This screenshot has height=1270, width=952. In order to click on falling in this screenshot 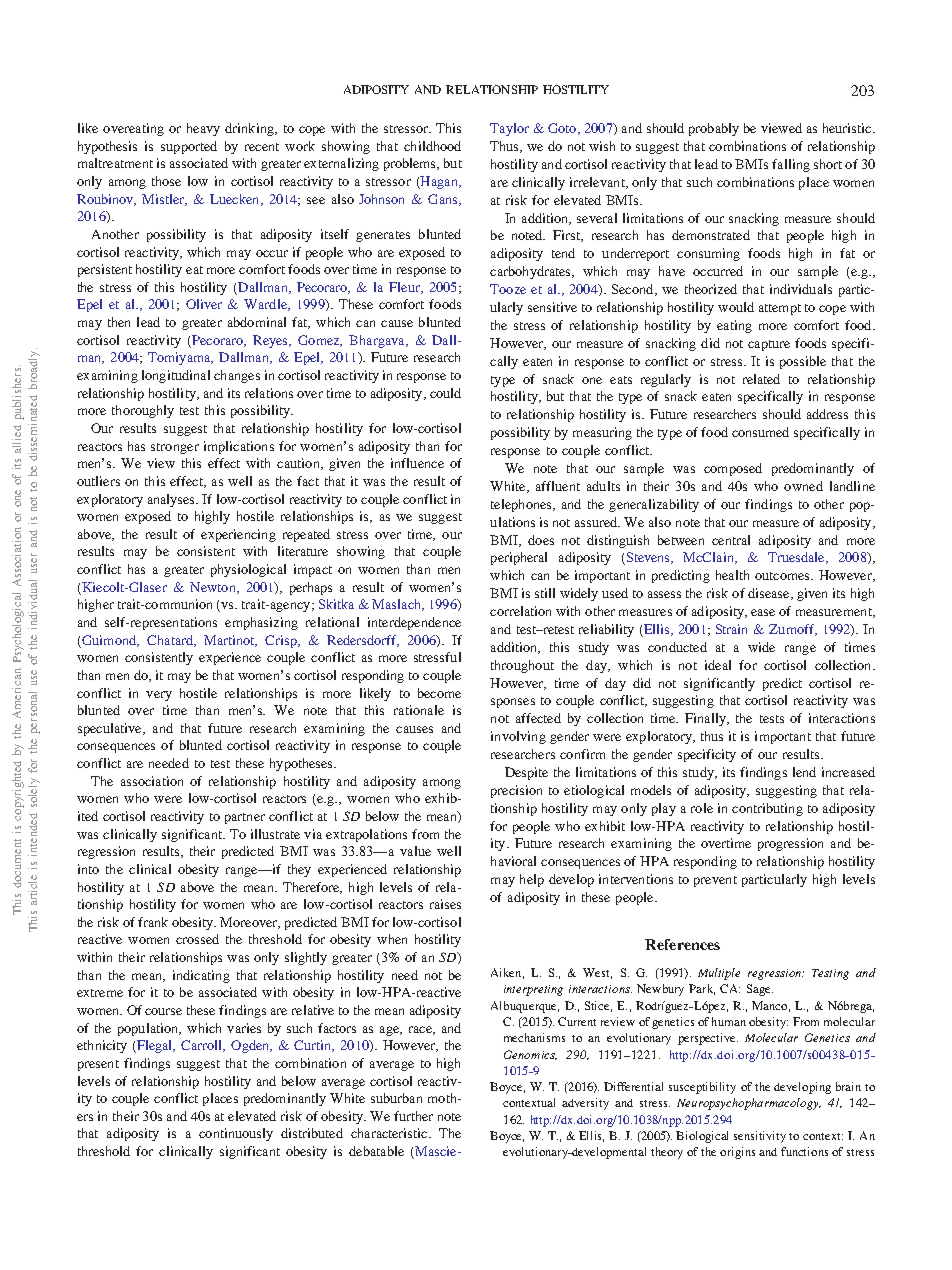, I will do `click(791, 165)`.
